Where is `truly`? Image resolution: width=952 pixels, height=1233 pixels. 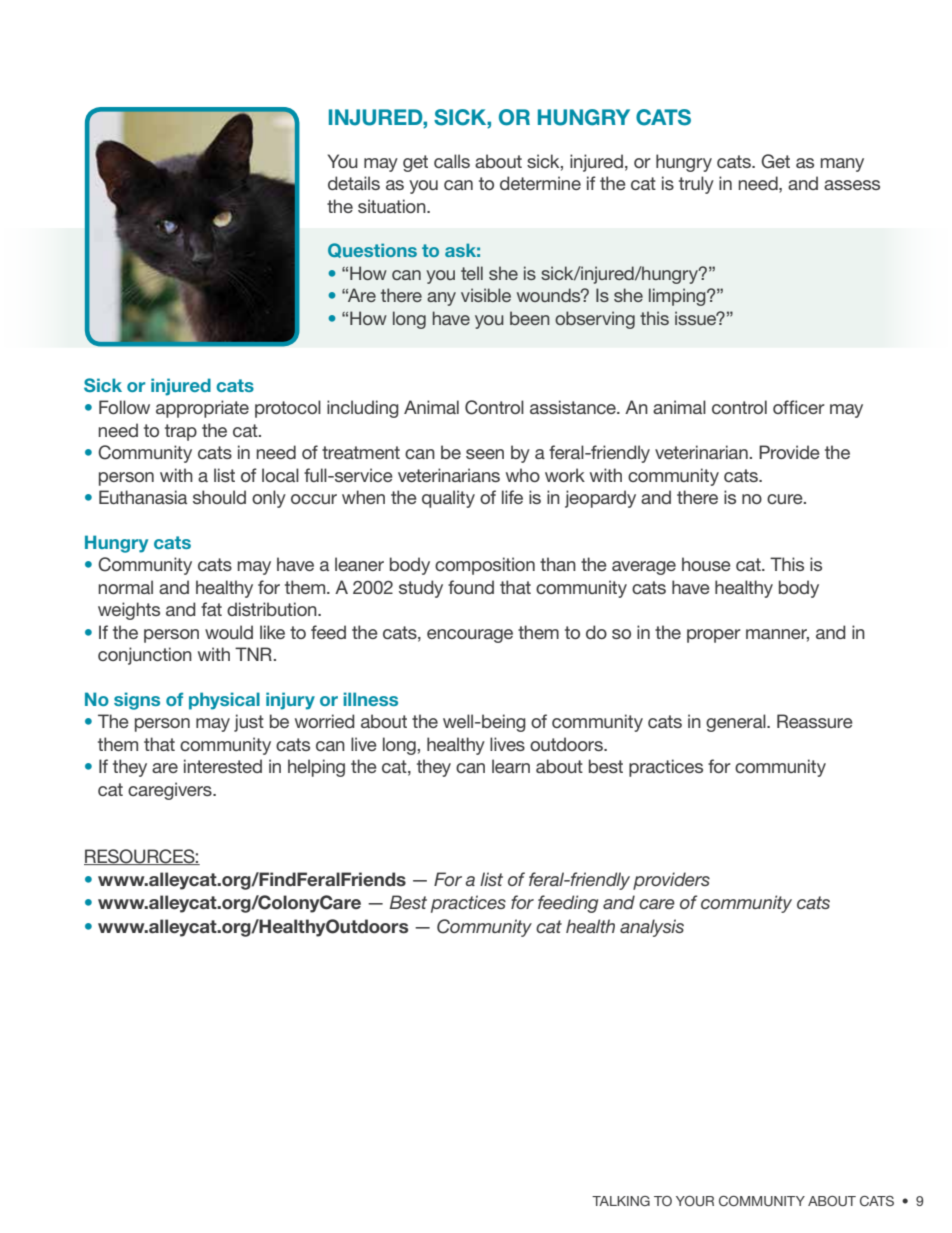 truly is located at coordinates (696, 185).
